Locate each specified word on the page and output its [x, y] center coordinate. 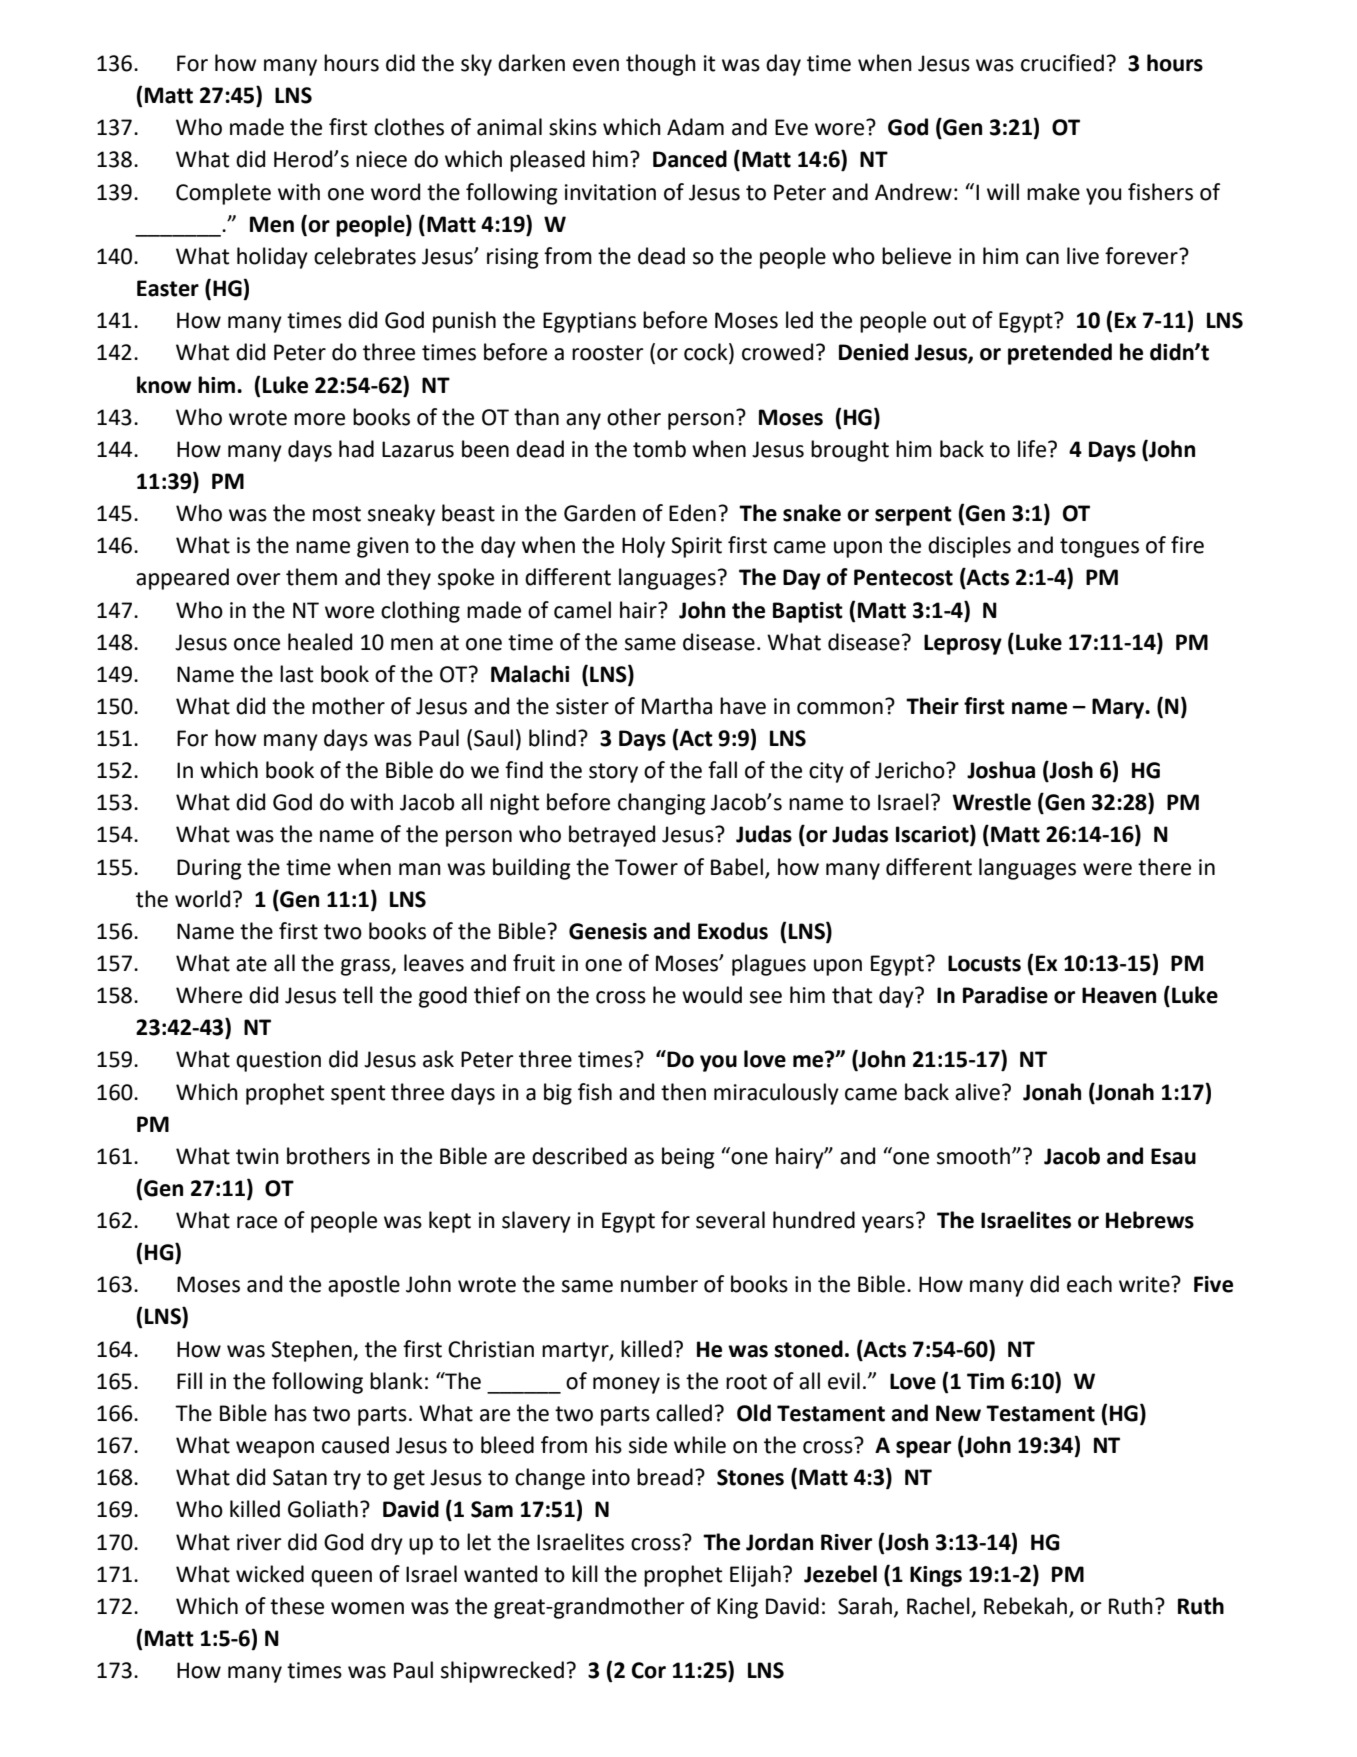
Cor [649, 1670]
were [1107, 869]
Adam [695, 127]
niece [381, 159]
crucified [1062, 63]
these [297, 1606]
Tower [646, 867]
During [209, 869]
